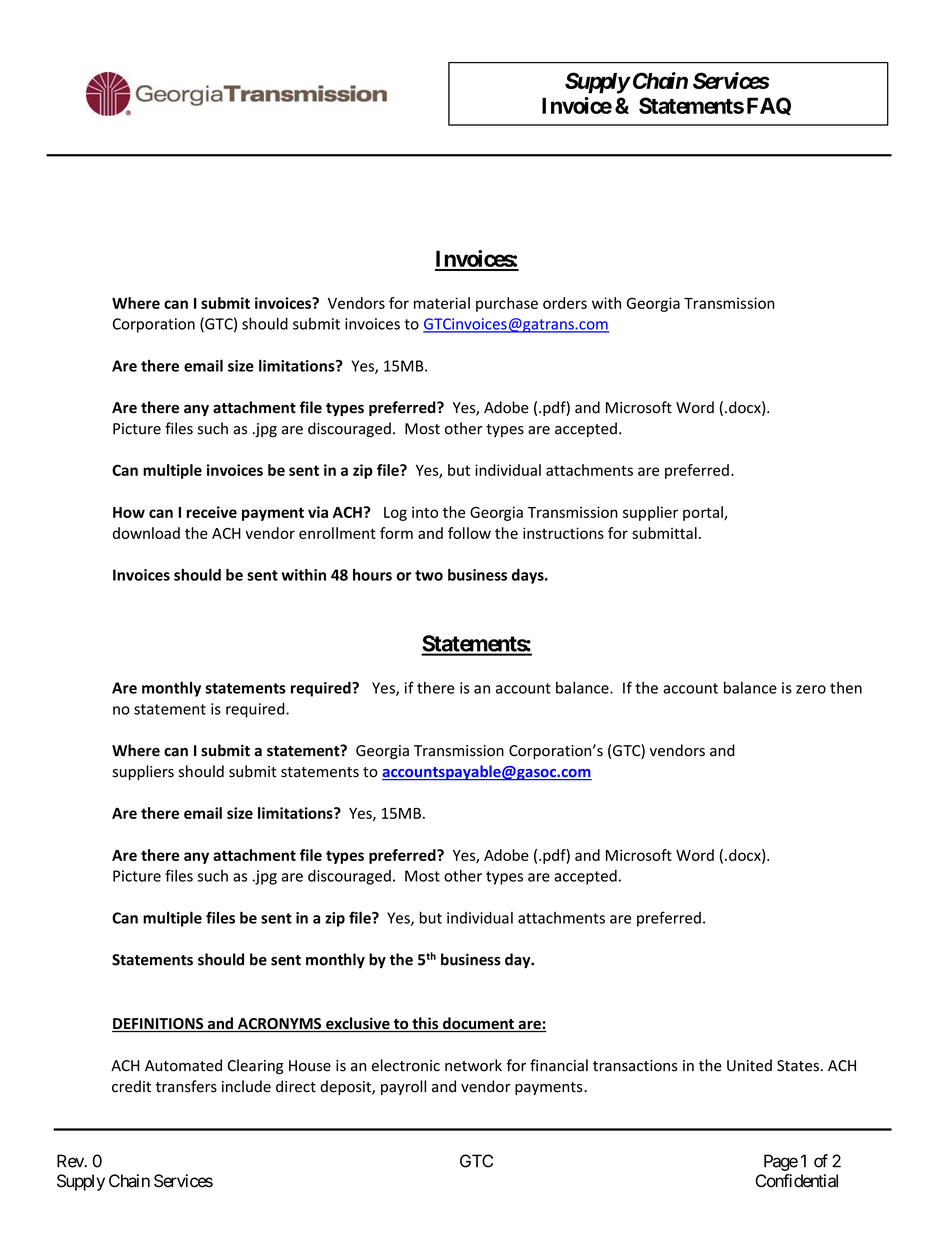  I want to click on download, so click(146, 533).
